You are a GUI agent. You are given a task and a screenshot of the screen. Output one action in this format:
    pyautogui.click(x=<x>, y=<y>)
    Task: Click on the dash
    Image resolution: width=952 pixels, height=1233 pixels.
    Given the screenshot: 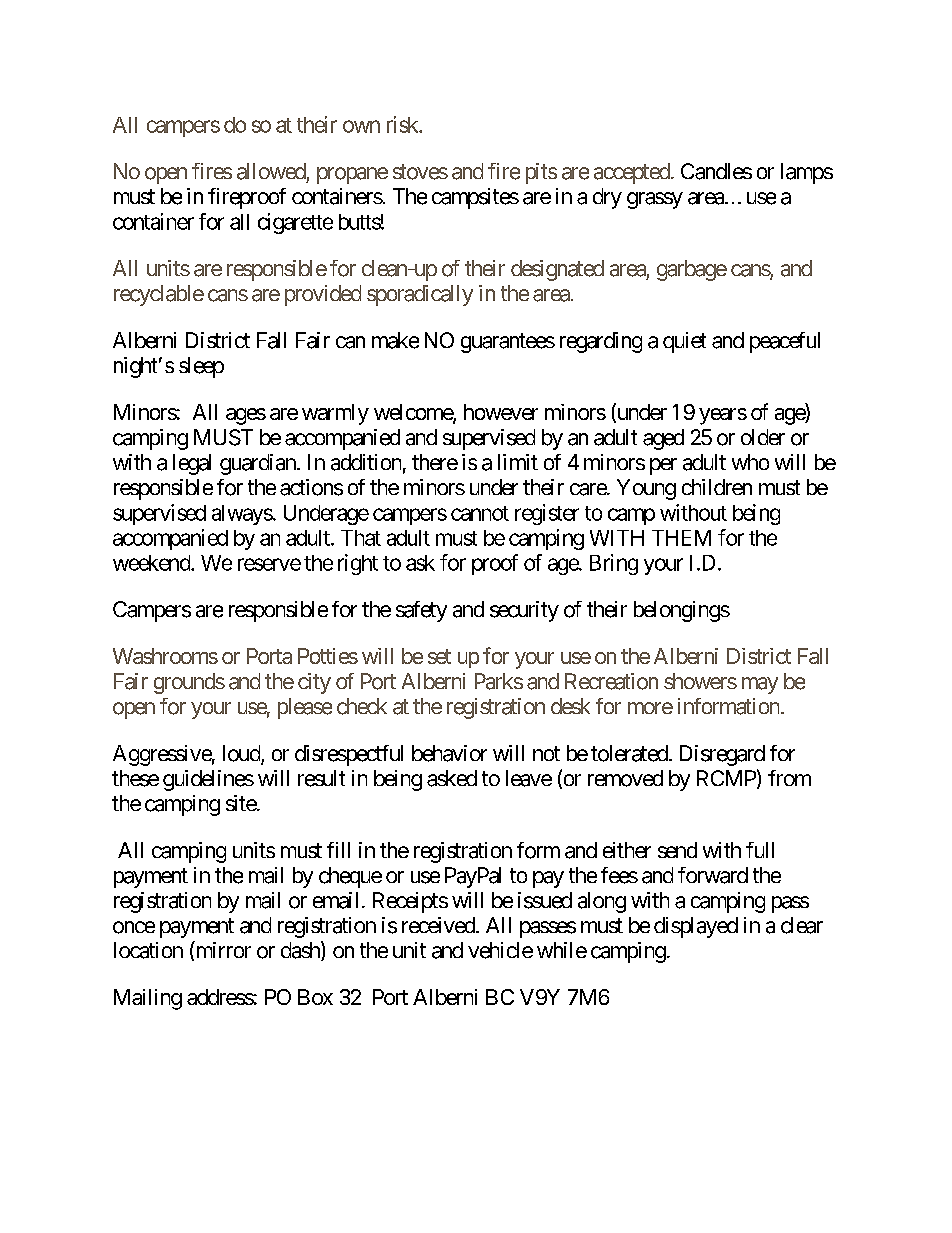 What is the action you would take?
    pyautogui.click(x=301, y=951)
